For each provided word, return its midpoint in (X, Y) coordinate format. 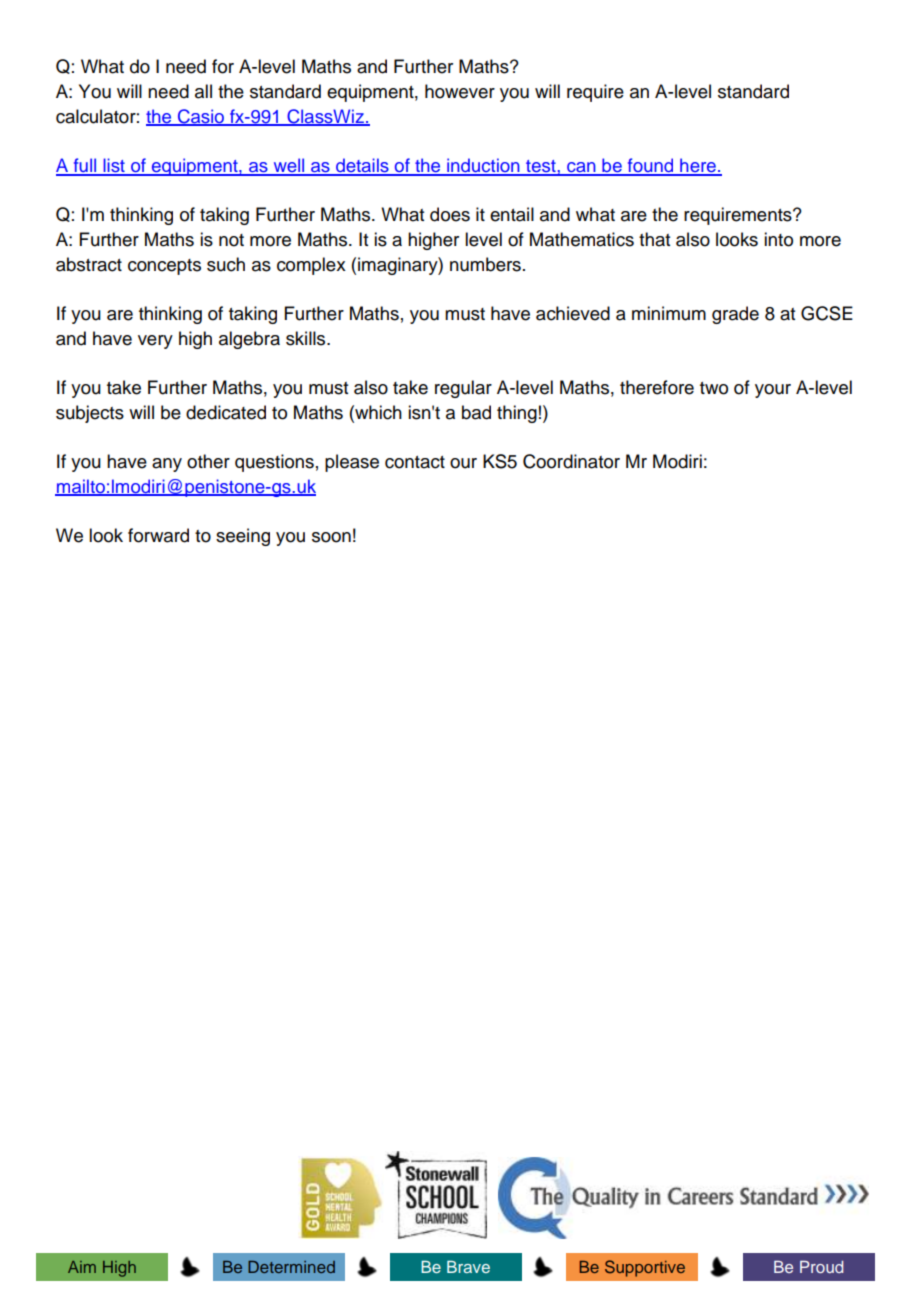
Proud (821, 1267)
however (460, 91)
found (650, 166)
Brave (468, 1266)
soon (331, 537)
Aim (82, 1267)
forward (158, 535)
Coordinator (571, 461)
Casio (200, 117)
